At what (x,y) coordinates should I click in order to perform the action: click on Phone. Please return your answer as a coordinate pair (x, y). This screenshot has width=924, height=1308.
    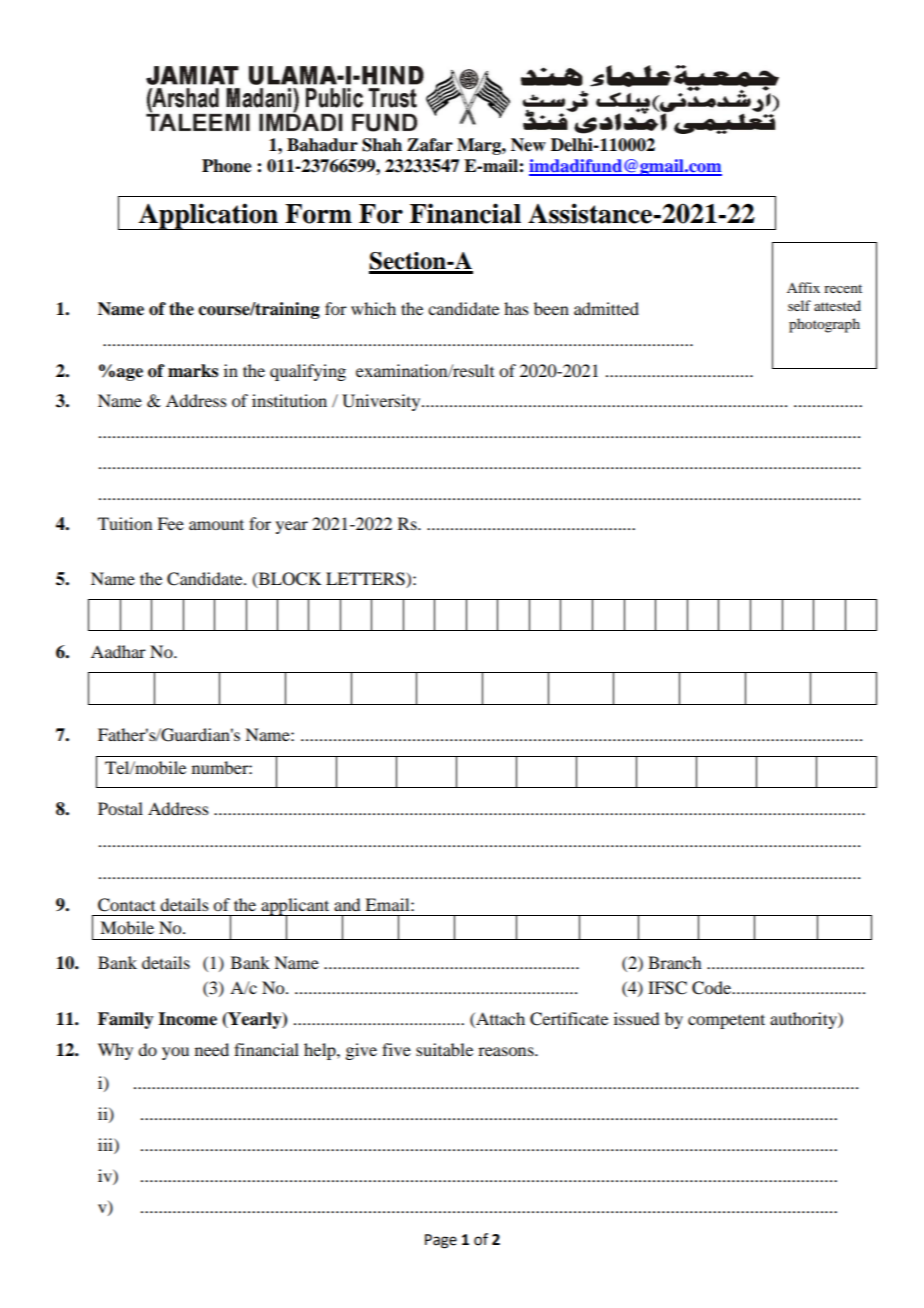
    Looking at the image, I should click on (227, 166).
